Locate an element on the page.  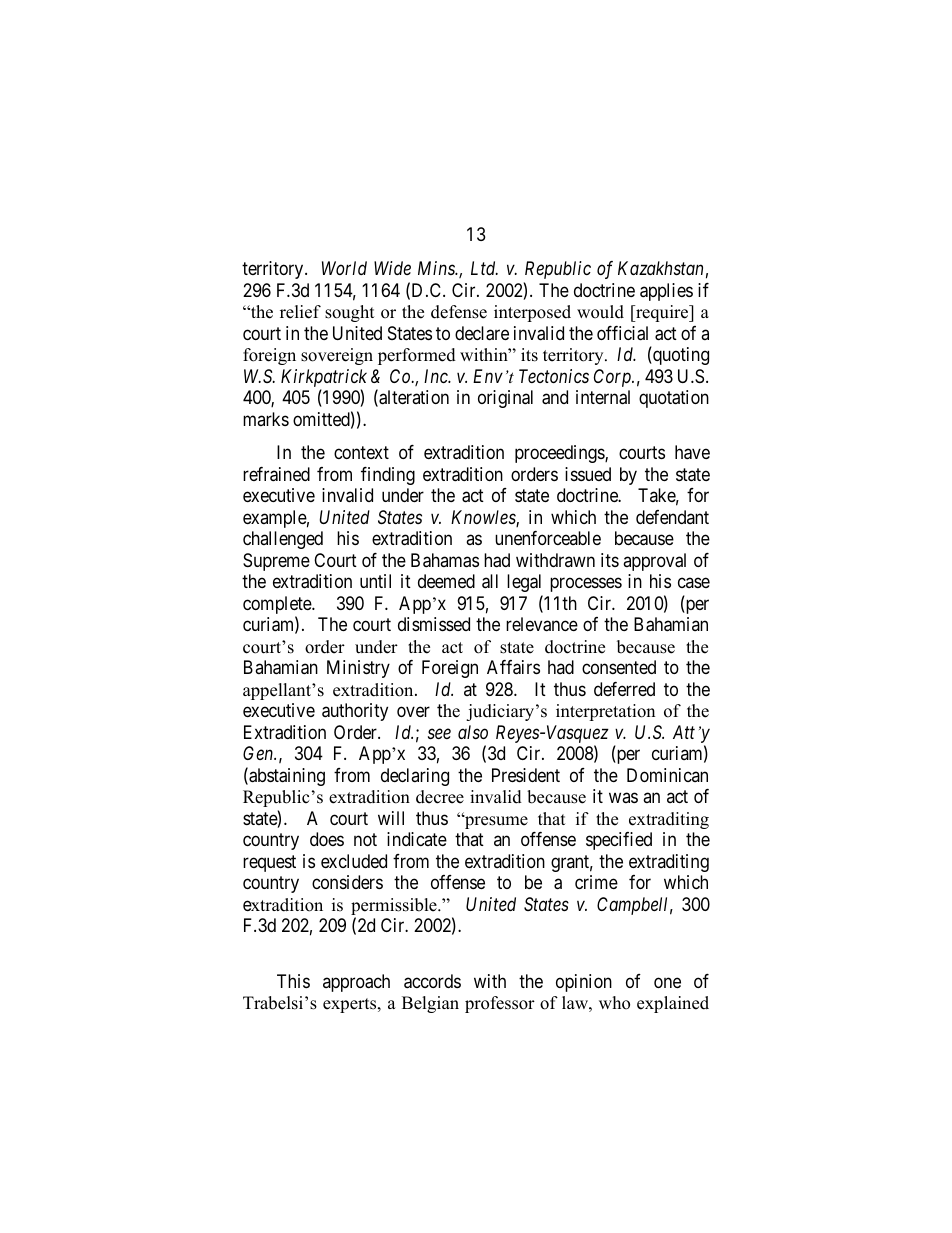
This is located at coordinates (293, 981).
